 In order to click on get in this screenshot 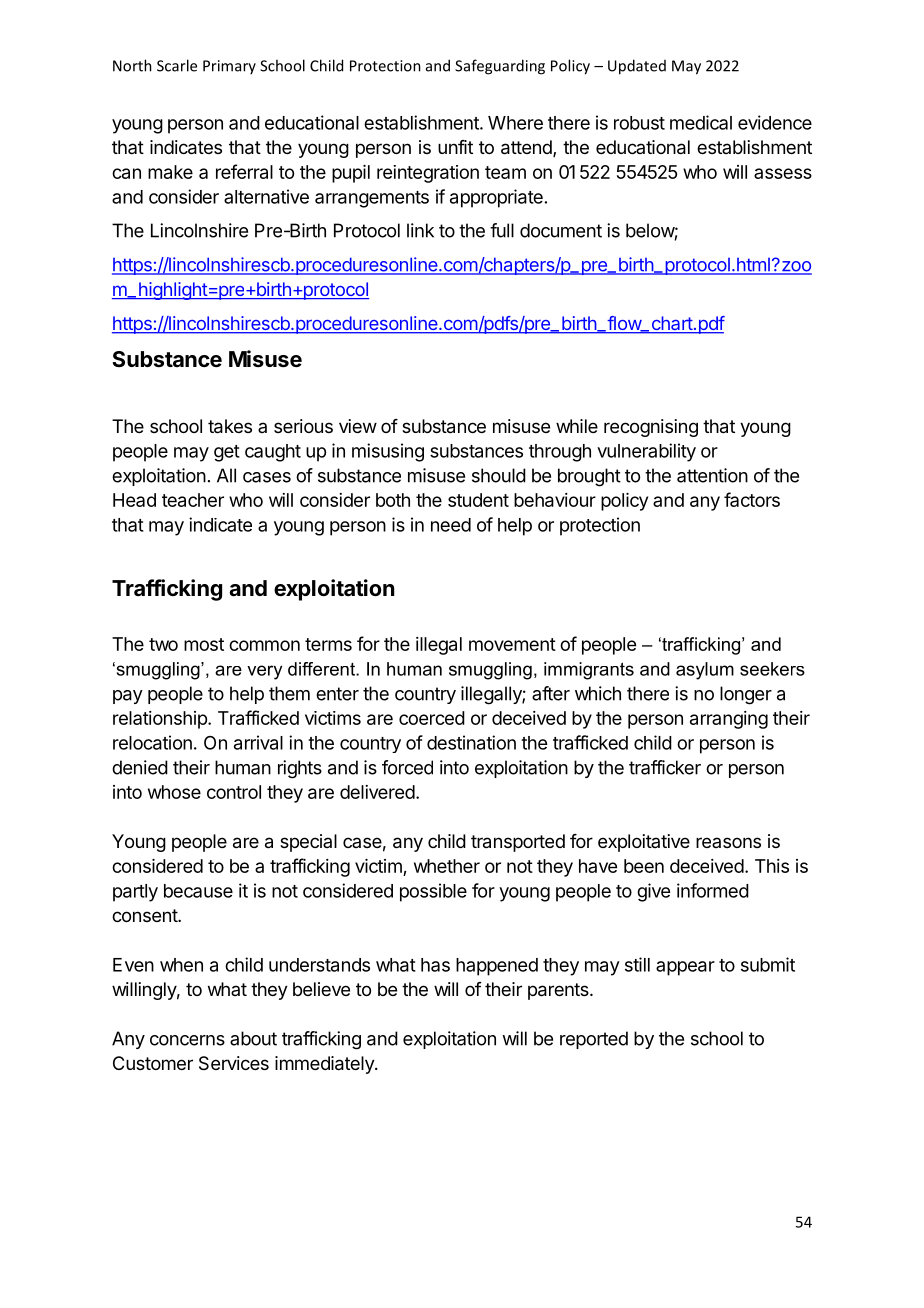, I will do `click(227, 453)`.
